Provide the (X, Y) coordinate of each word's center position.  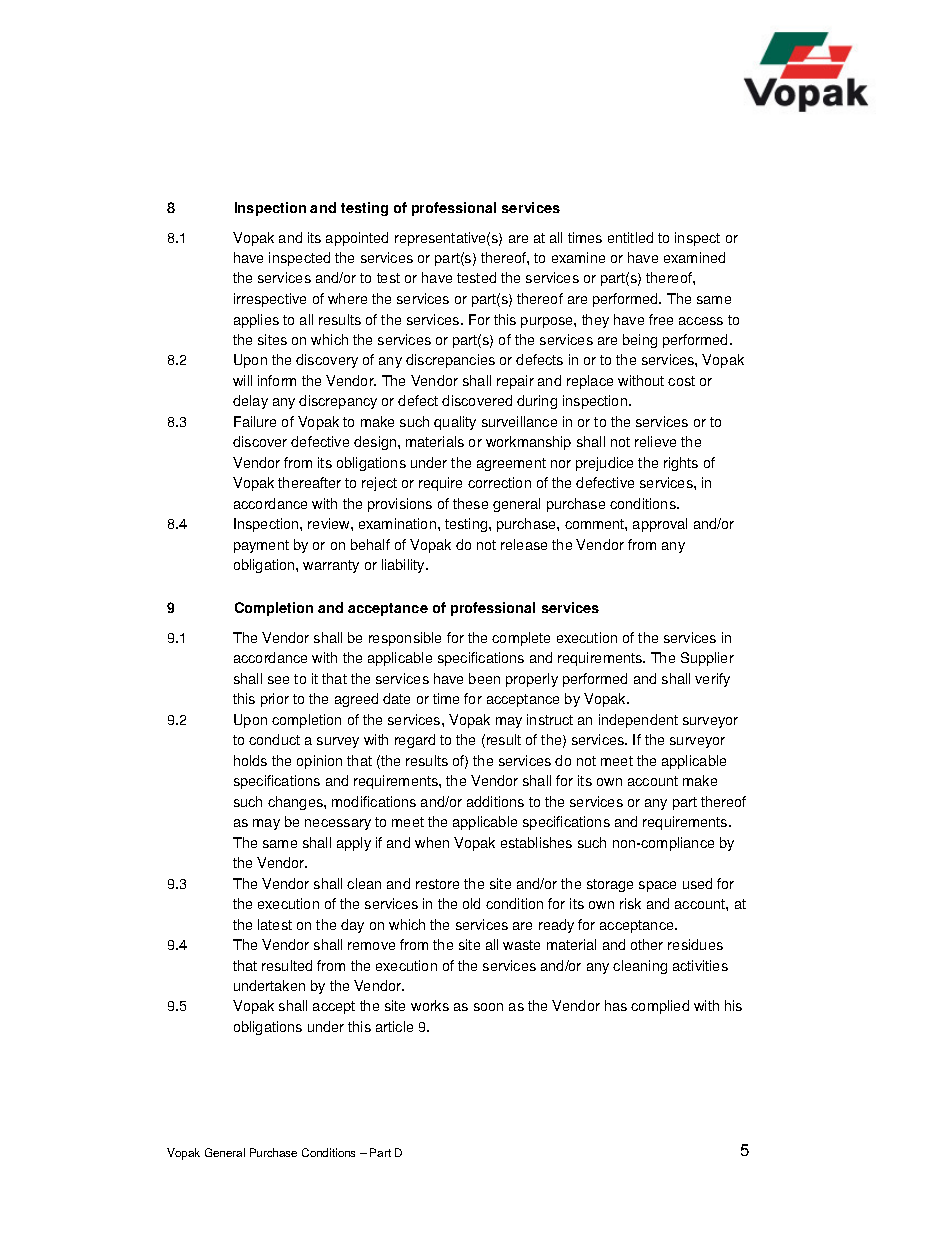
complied (660, 1007)
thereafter (309, 482)
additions (495, 801)
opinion (319, 762)
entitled (630, 237)
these (470, 503)
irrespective (270, 300)
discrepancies (450, 361)
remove (371, 946)
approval (660, 525)
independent (638, 721)
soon (488, 1007)
